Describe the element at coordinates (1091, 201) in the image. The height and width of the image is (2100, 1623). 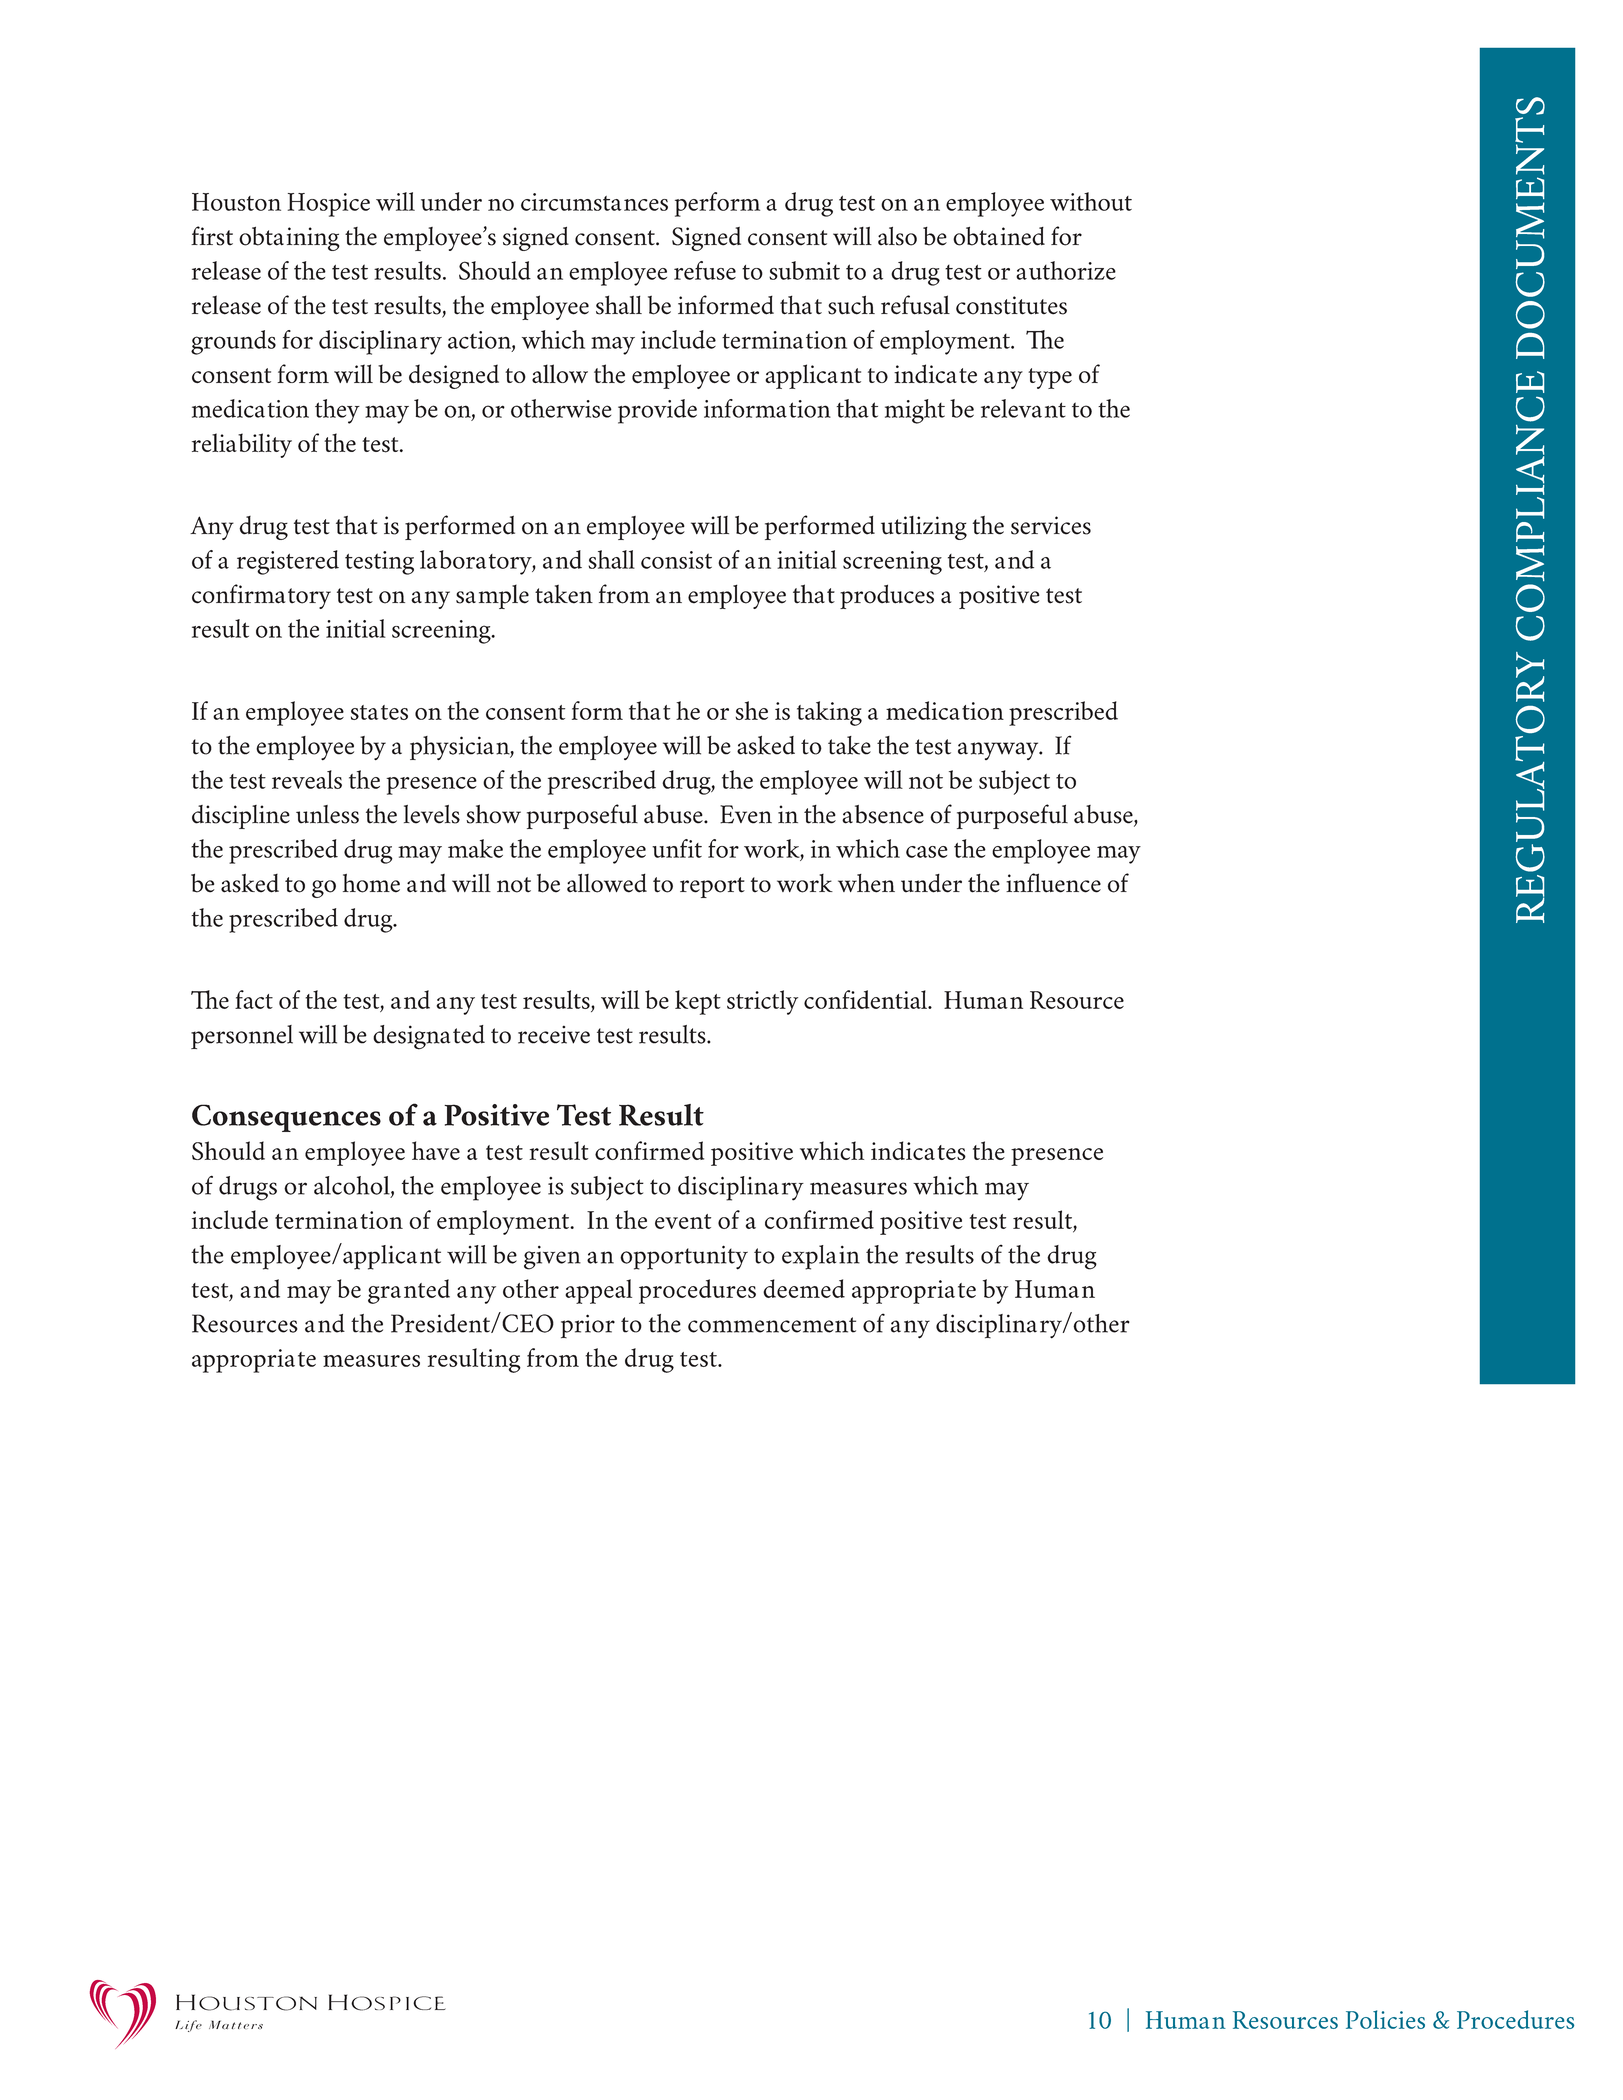
I see `without` at that location.
